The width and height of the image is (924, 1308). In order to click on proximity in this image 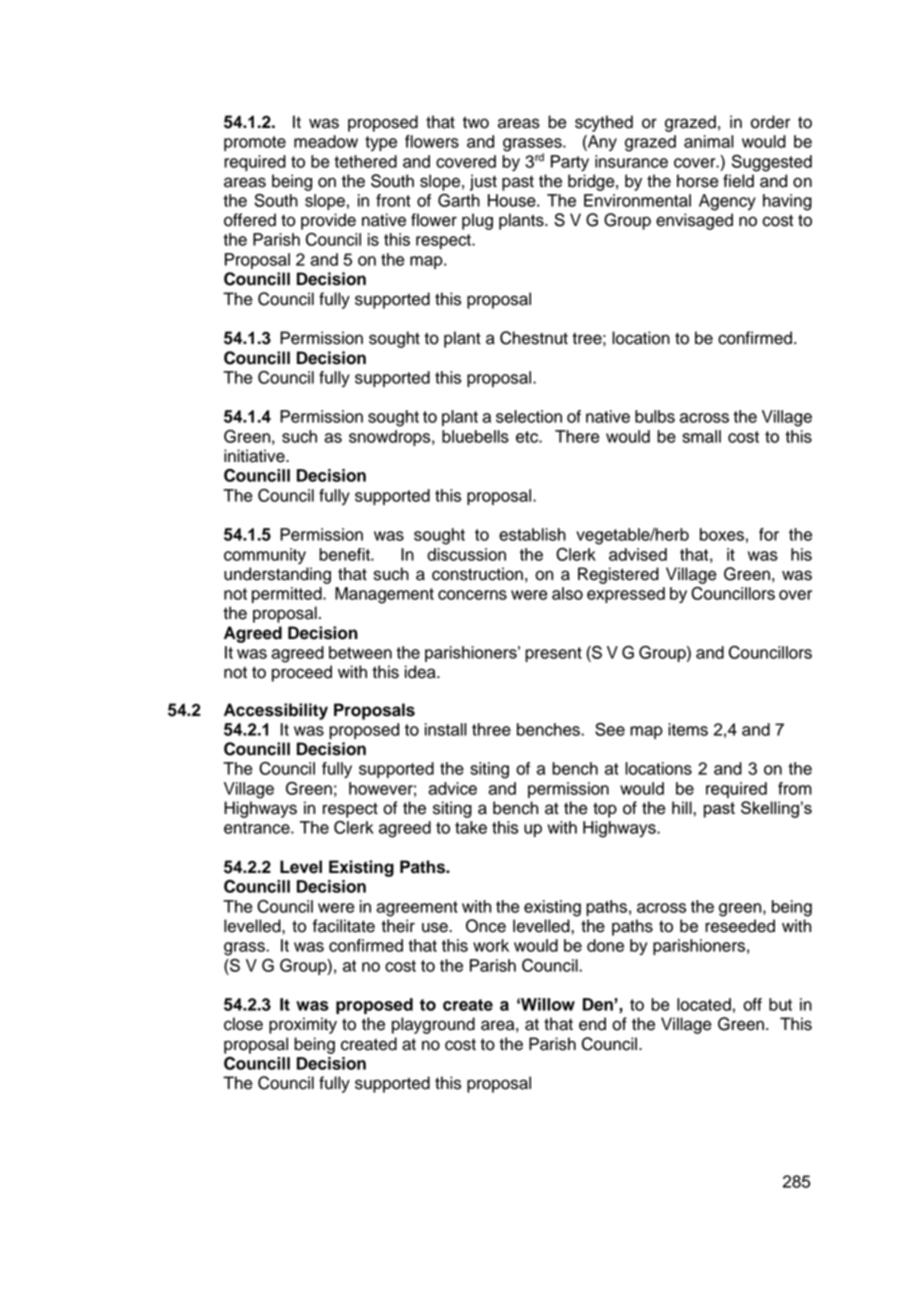, I will do `click(303, 1025)`.
